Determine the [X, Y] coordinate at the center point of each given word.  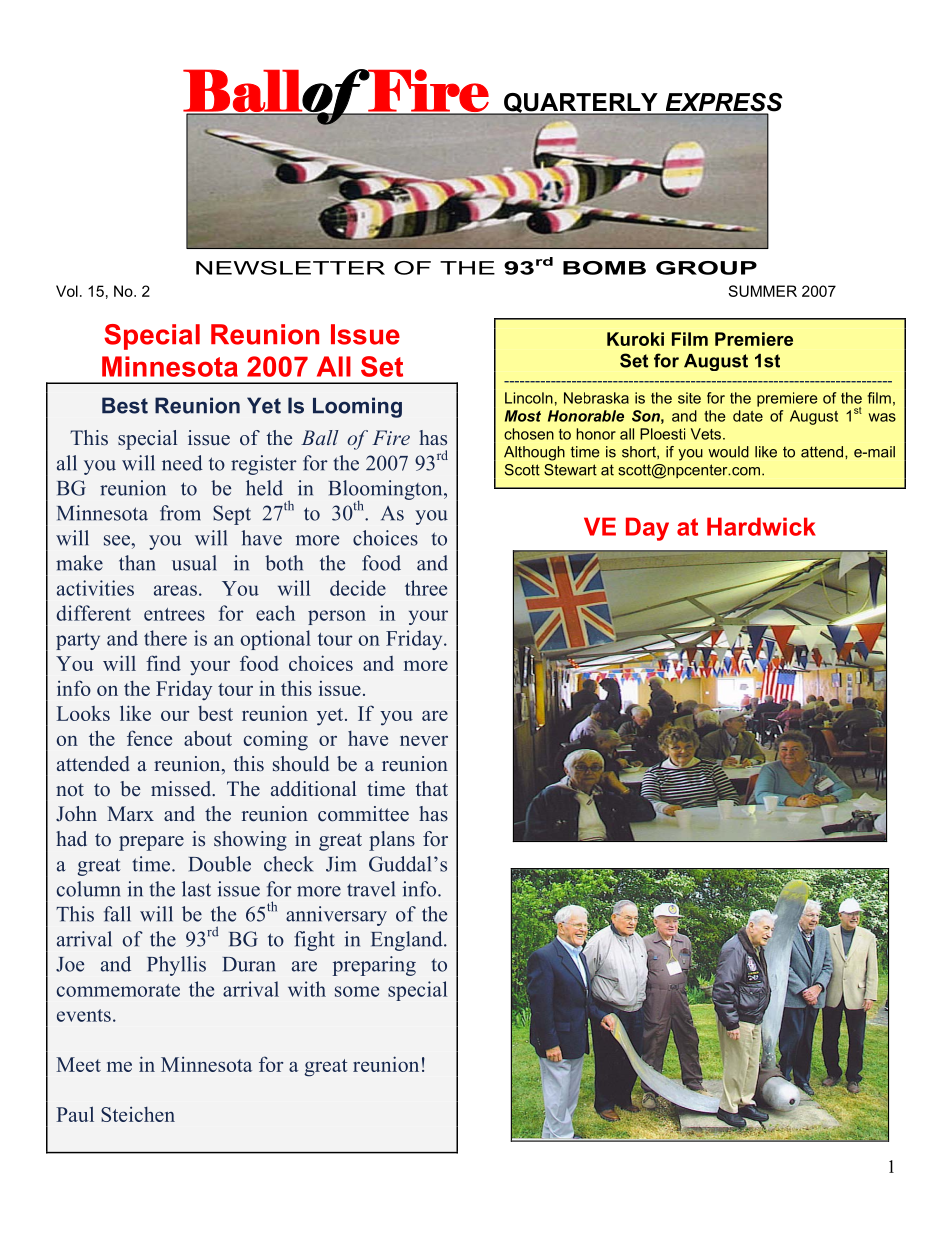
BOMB [604, 268]
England [408, 941]
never [424, 740]
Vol [67, 291]
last [196, 889]
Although [534, 453]
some [357, 991]
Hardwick [761, 526]
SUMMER [762, 291]
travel [371, 889]
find [163, 663]
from [180, 513]
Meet [78, 1064]
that [431, 788]
